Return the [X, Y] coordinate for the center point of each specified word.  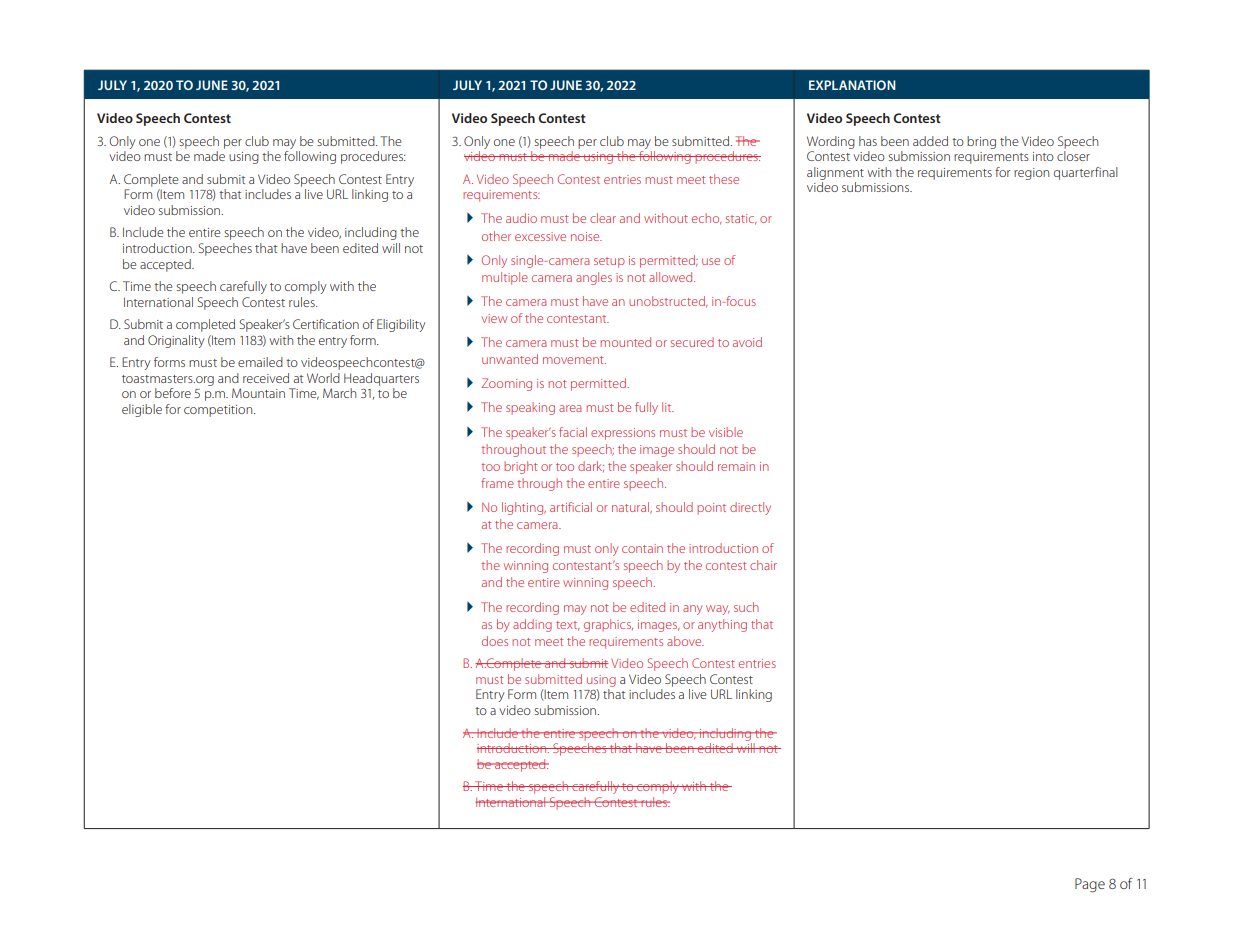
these [724, 179]
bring [981, 142]
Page [1090, 885]
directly [750, 508]
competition [219, 411]
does [495, 641]
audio [521, 218]
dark [591, 466]
